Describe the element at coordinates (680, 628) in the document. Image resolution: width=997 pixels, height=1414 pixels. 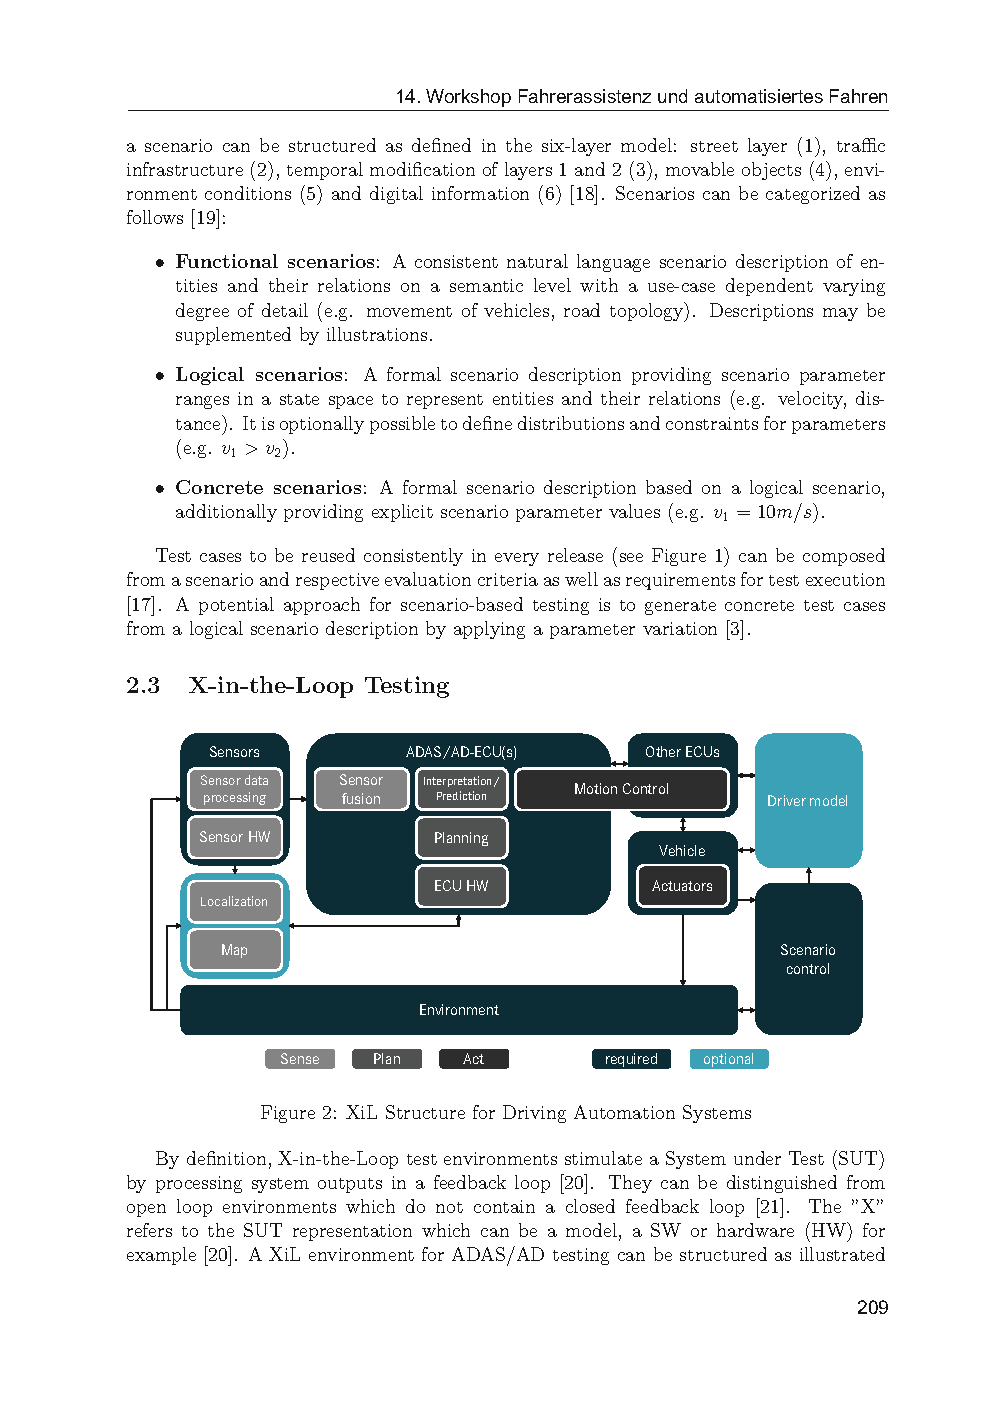
I see `variation` at that location.
